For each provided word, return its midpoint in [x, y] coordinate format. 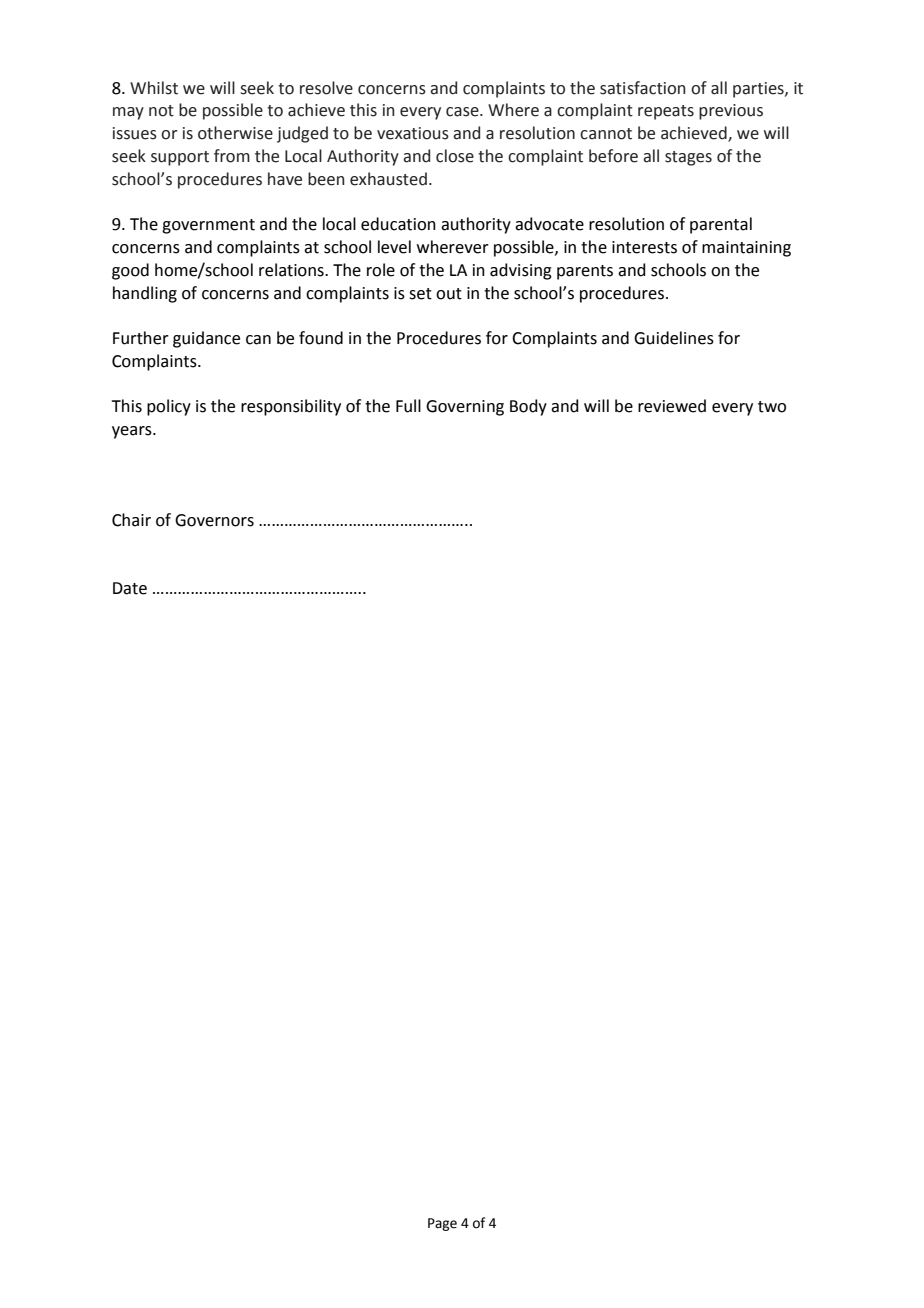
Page [442, 1224]
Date [130, 588]
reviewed [672, 406]
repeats [666, 112]
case [463, 112]
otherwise [235, 133]
